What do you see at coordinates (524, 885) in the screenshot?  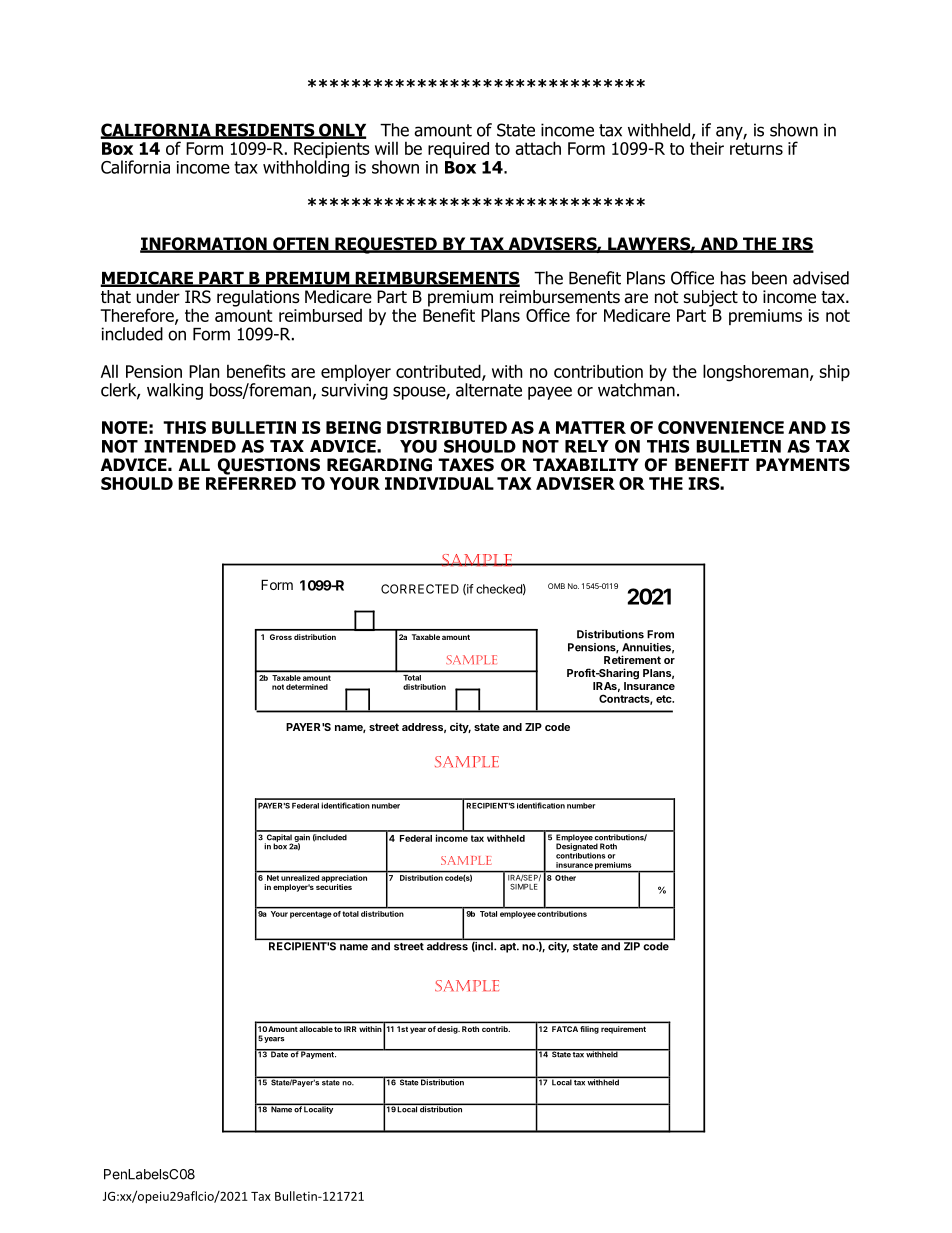 I see `SIMPLE` at bounding box center [524, 885].
